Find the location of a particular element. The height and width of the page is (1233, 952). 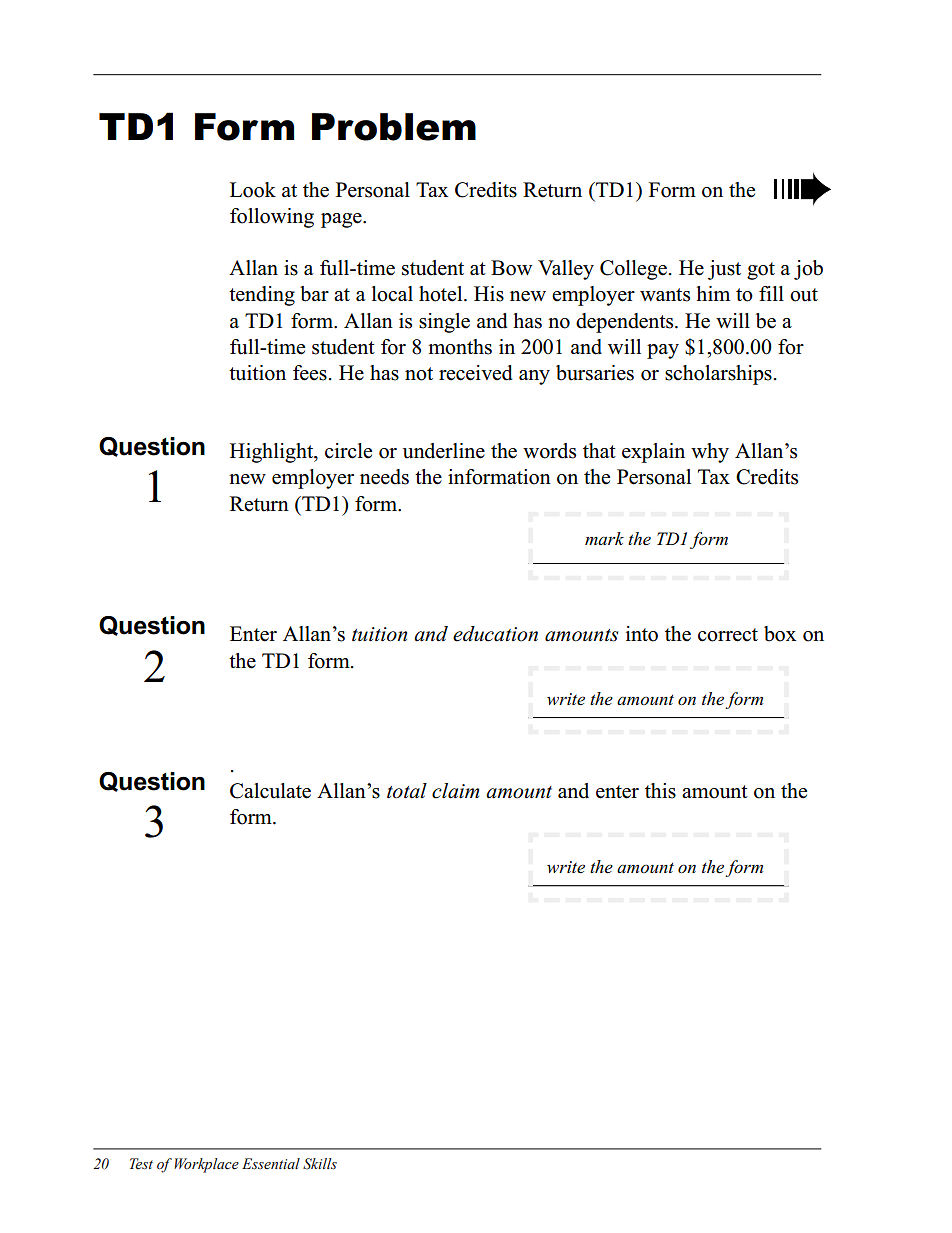

Problem is located at coordinates (394, 127).
